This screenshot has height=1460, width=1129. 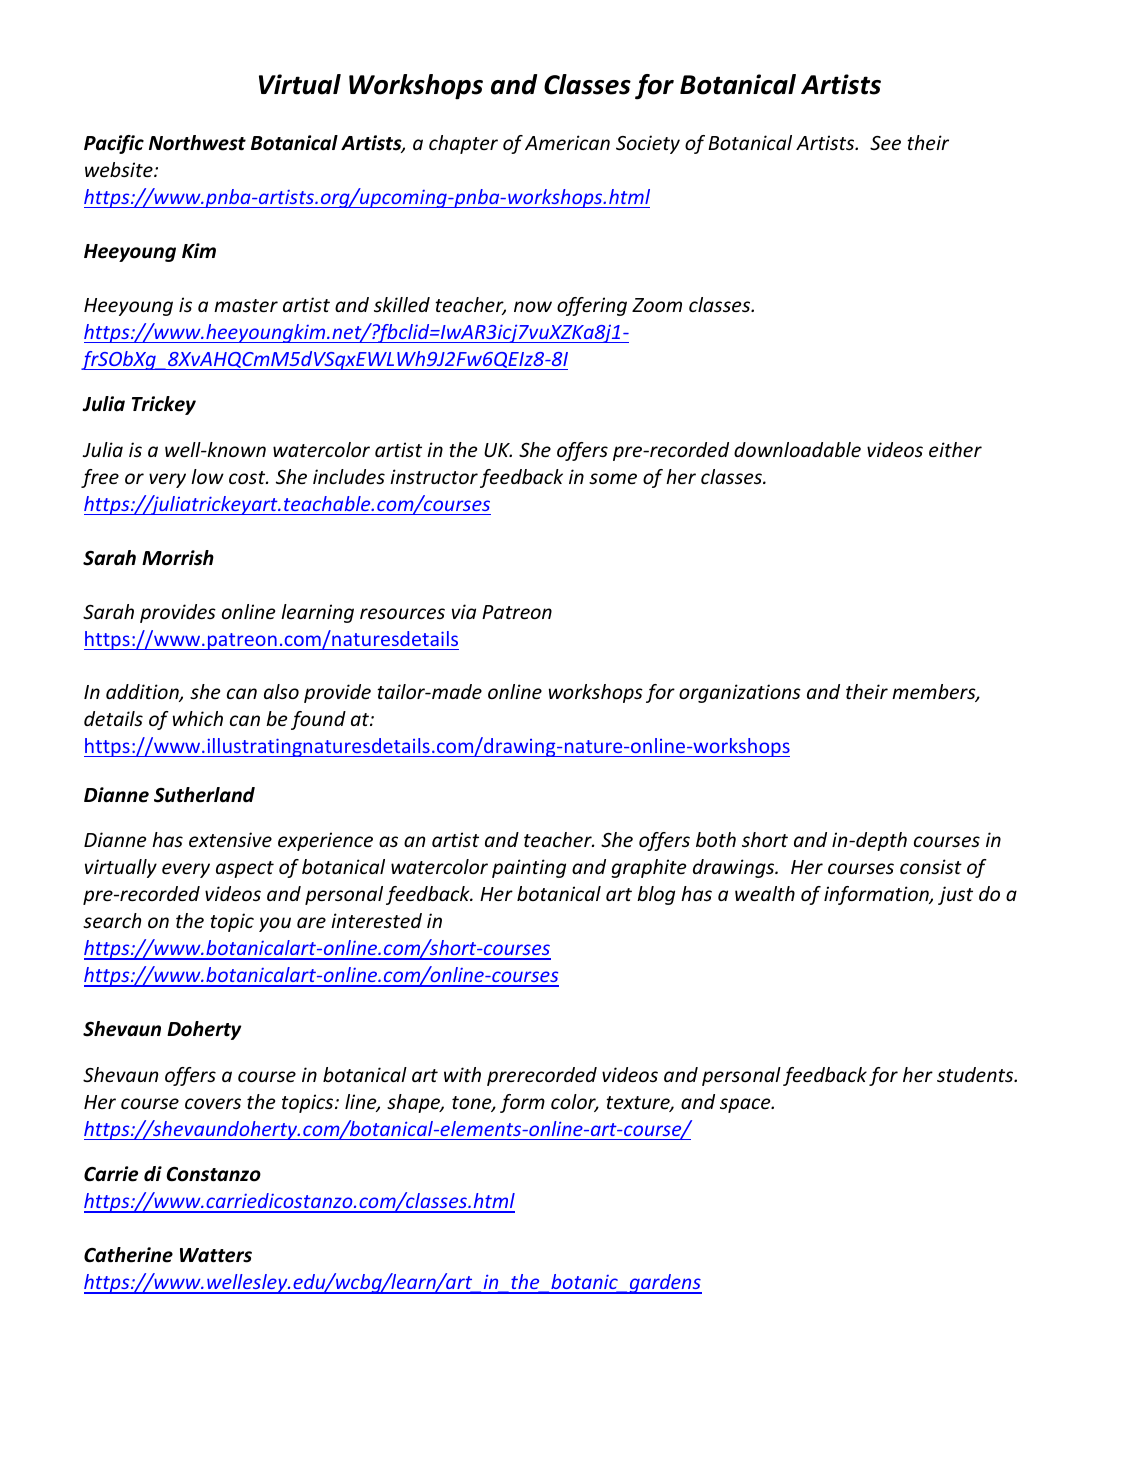 What do you see at coordinates (112, 920) in the screenshot?
I see `search` at bounding box center [112, 920].
